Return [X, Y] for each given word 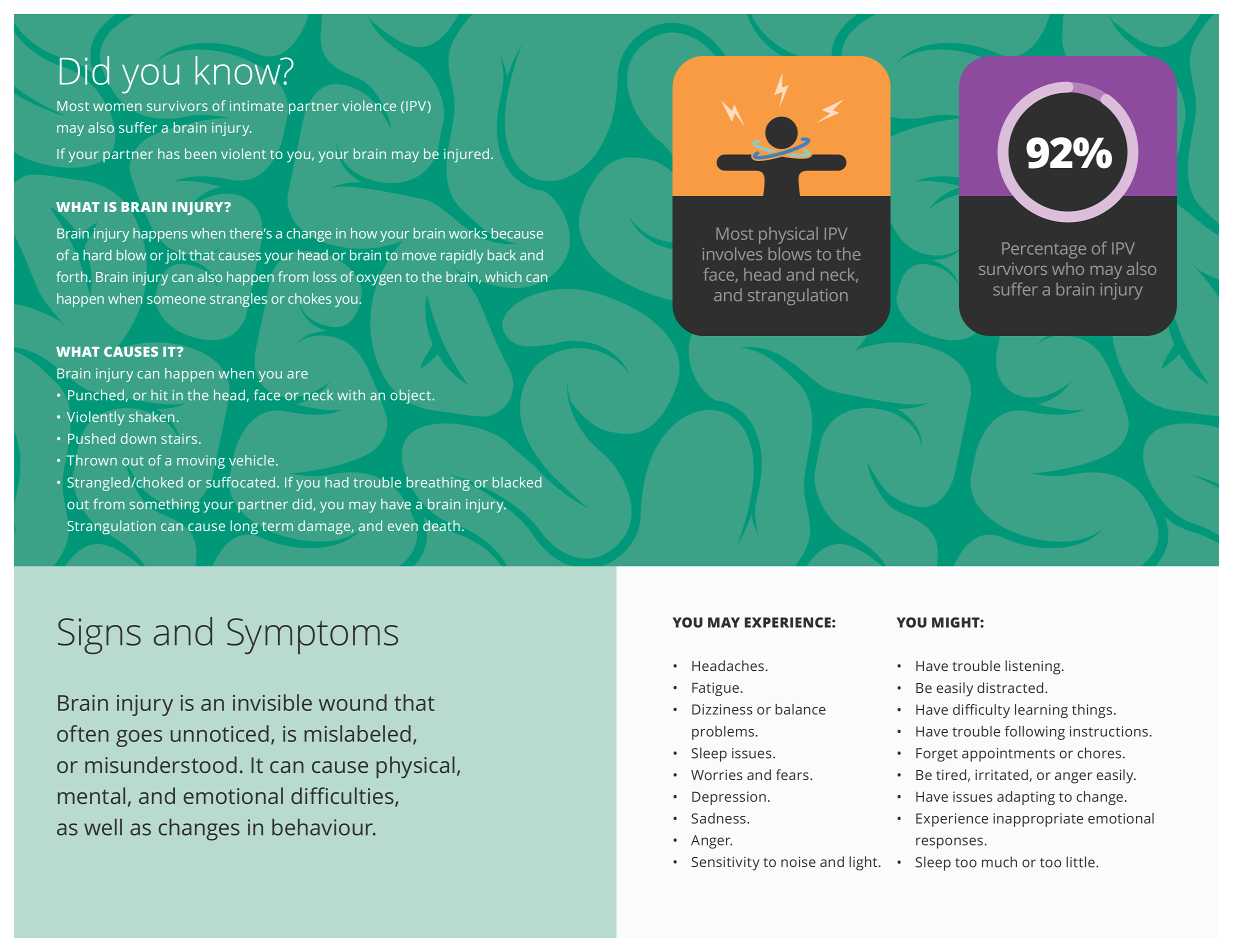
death [441, 525]
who [1068, 268]
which [503, 276]
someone [176, 300]
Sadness [719, 818]
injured [468, 155]
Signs [99, 636]
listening [1034, 667]
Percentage [1044, 250]
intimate [257, 106]
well [103, 827]
